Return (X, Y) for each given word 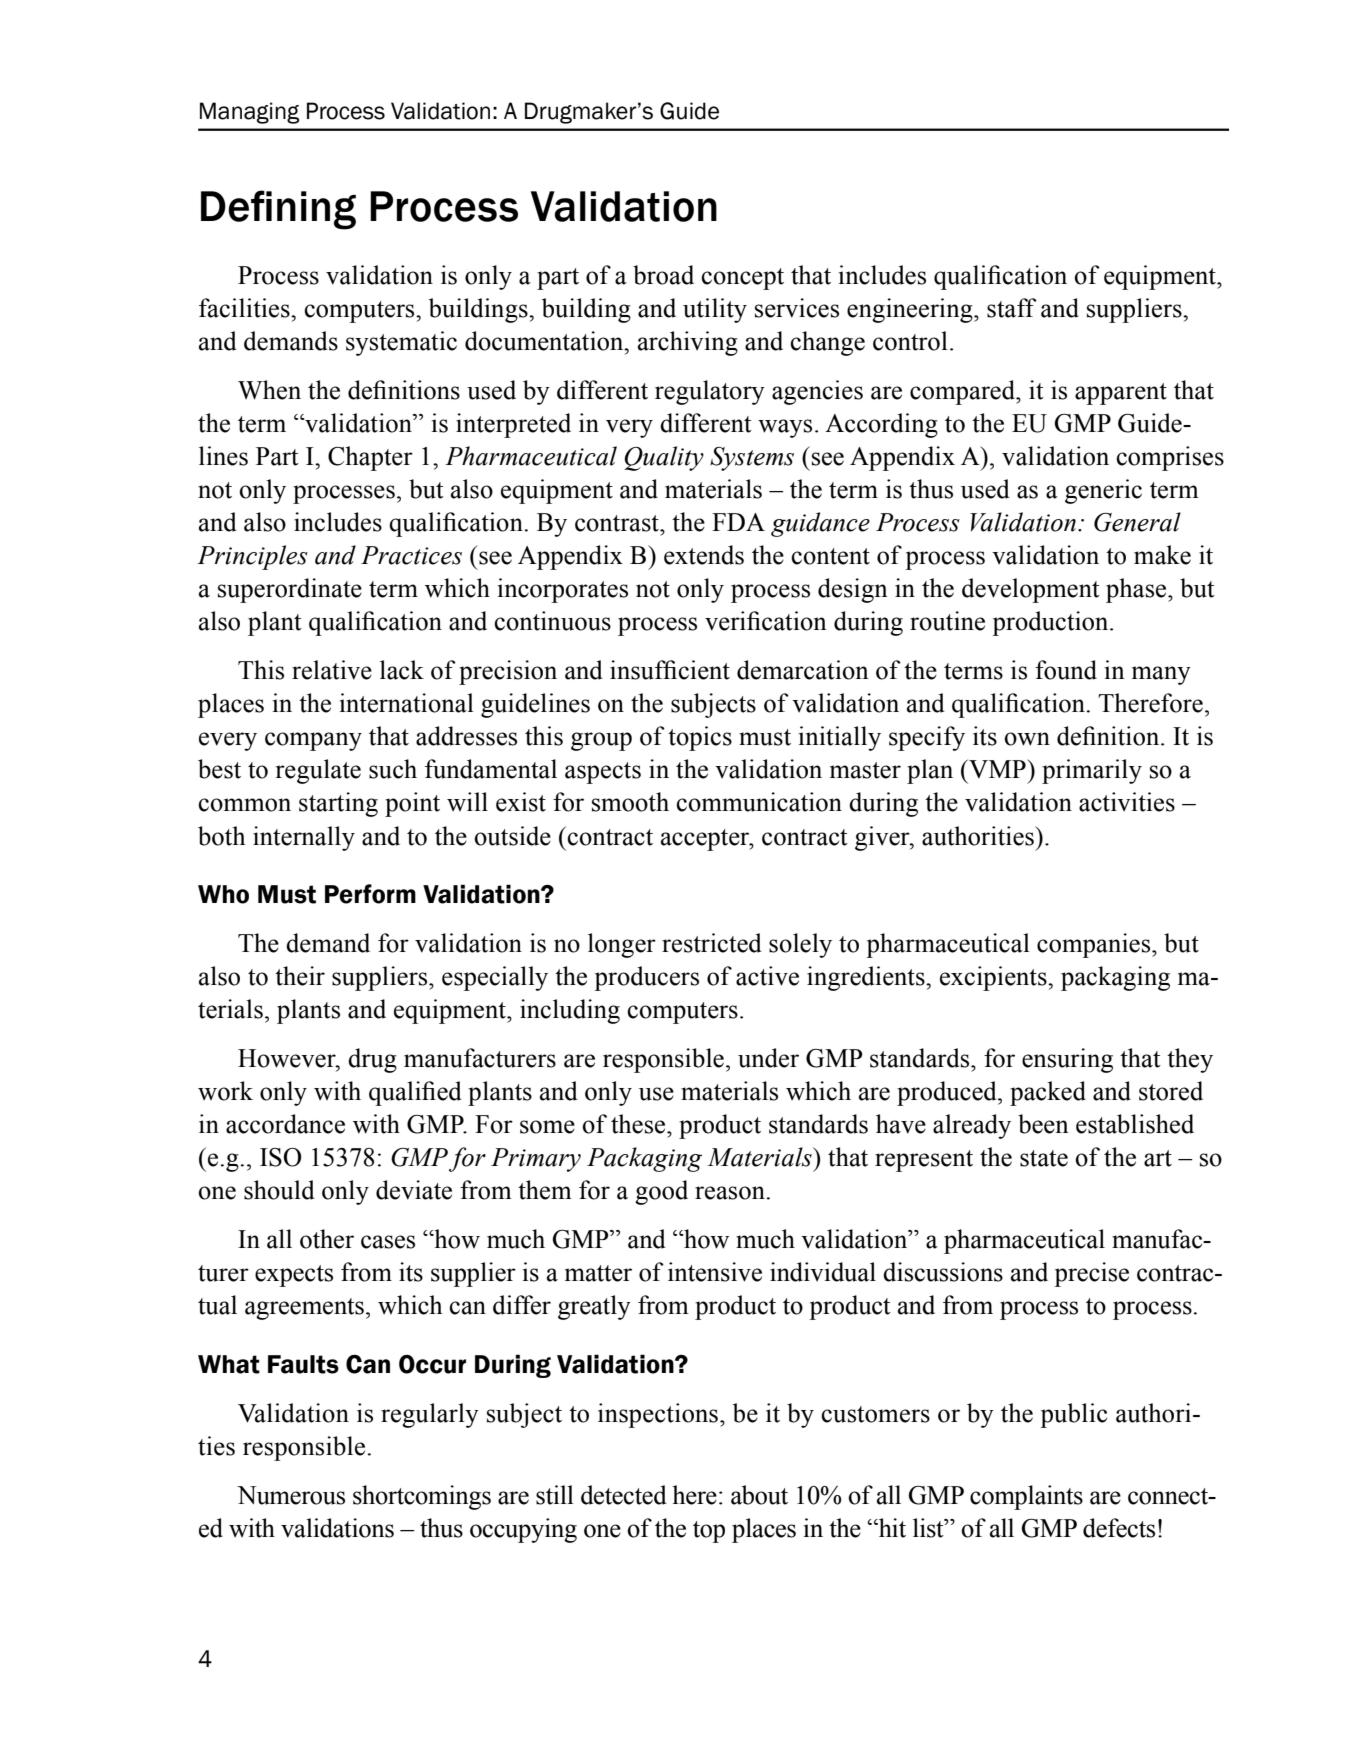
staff (1012, 308)
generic (1103, 491)
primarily (1092, 771)
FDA (738, 522)
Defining (278, 210)
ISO (280, 1157)
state (1044, 1158)
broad (663, 275)
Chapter (370, 458)
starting (338, 804)
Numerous (291, 1495)
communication (759, 802)
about (759, 1495)
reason (730, 1193)
